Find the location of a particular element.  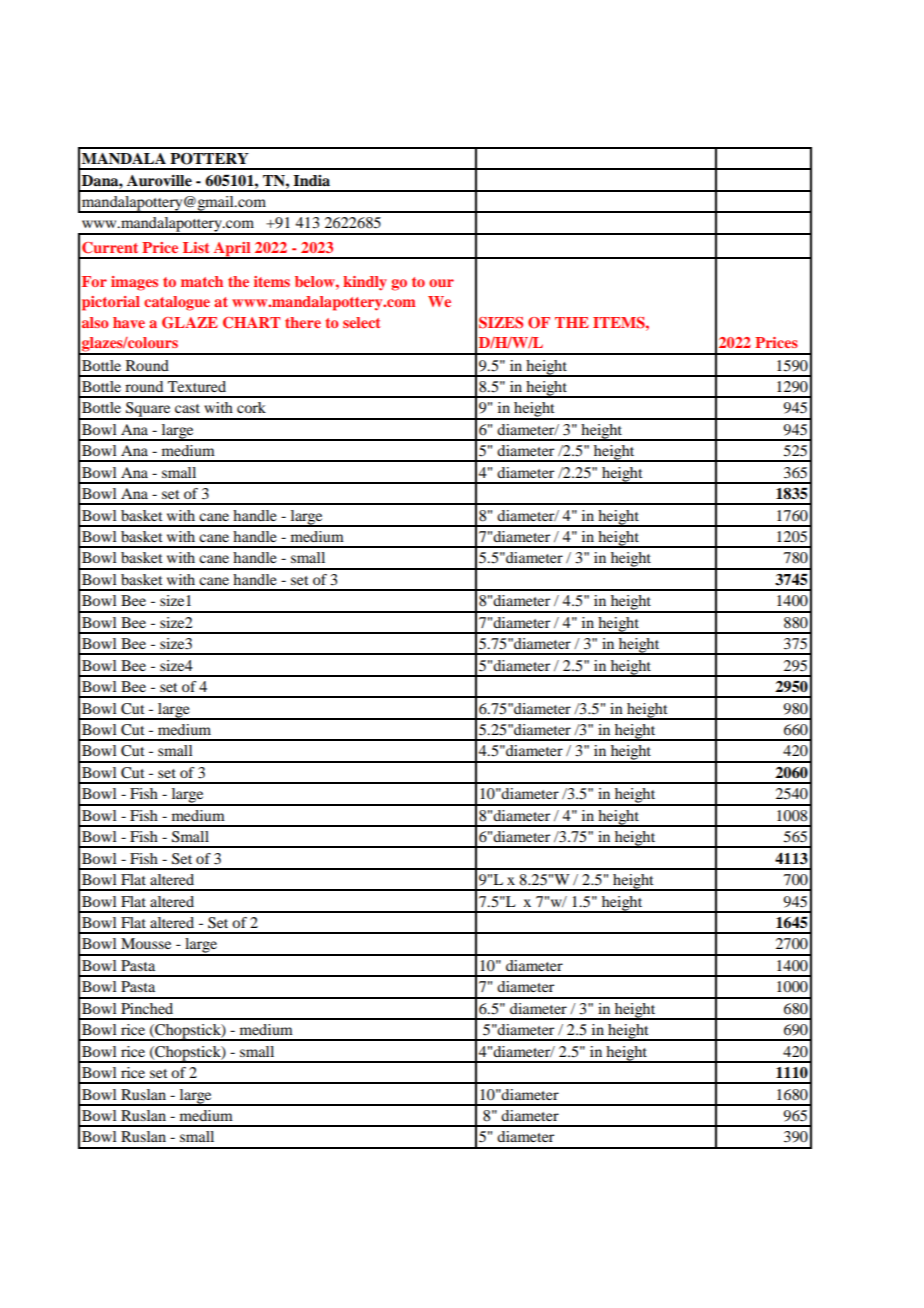

India is located at coordinates (311, 180).
